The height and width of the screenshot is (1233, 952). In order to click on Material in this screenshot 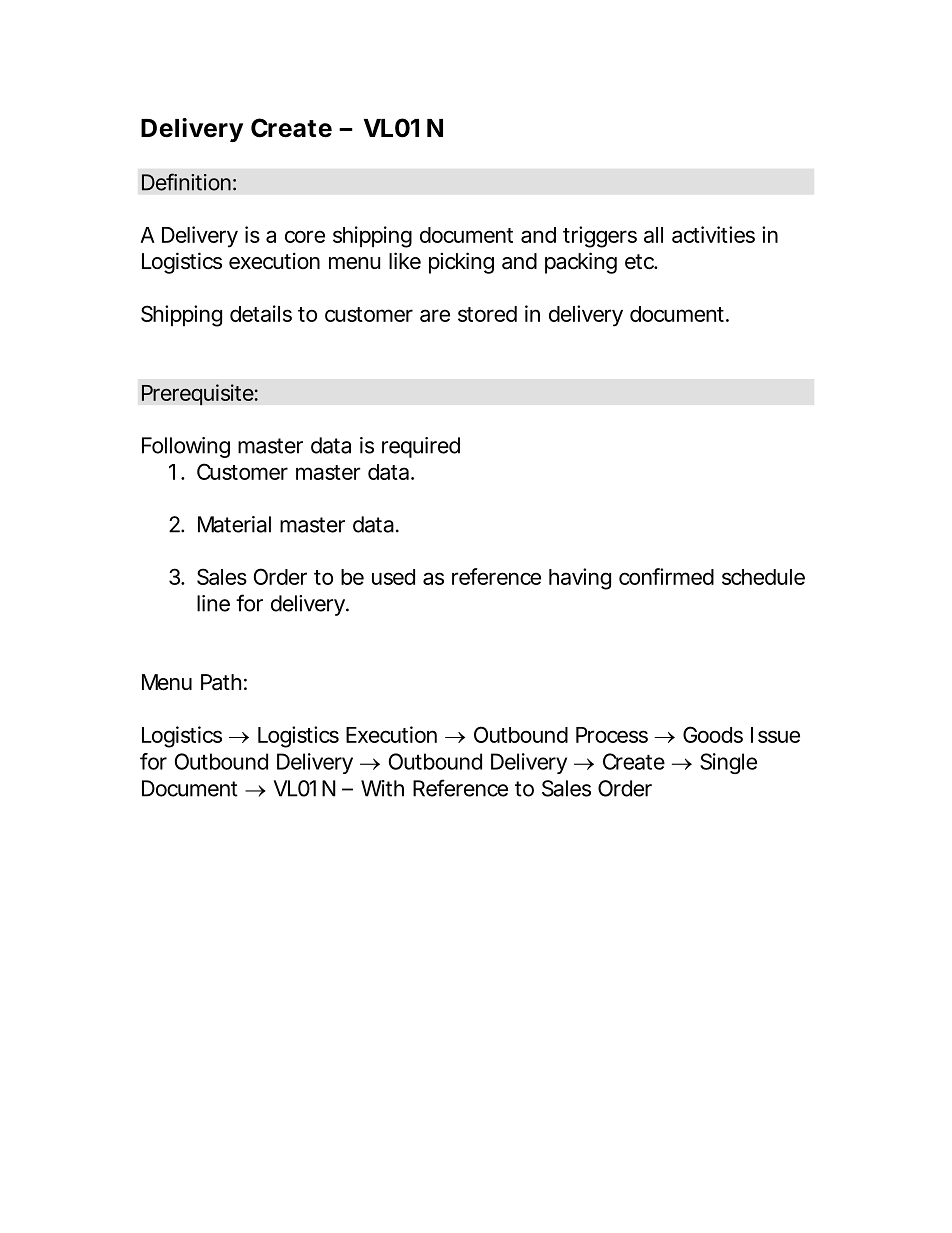, I will do `click(234, 524)`.
